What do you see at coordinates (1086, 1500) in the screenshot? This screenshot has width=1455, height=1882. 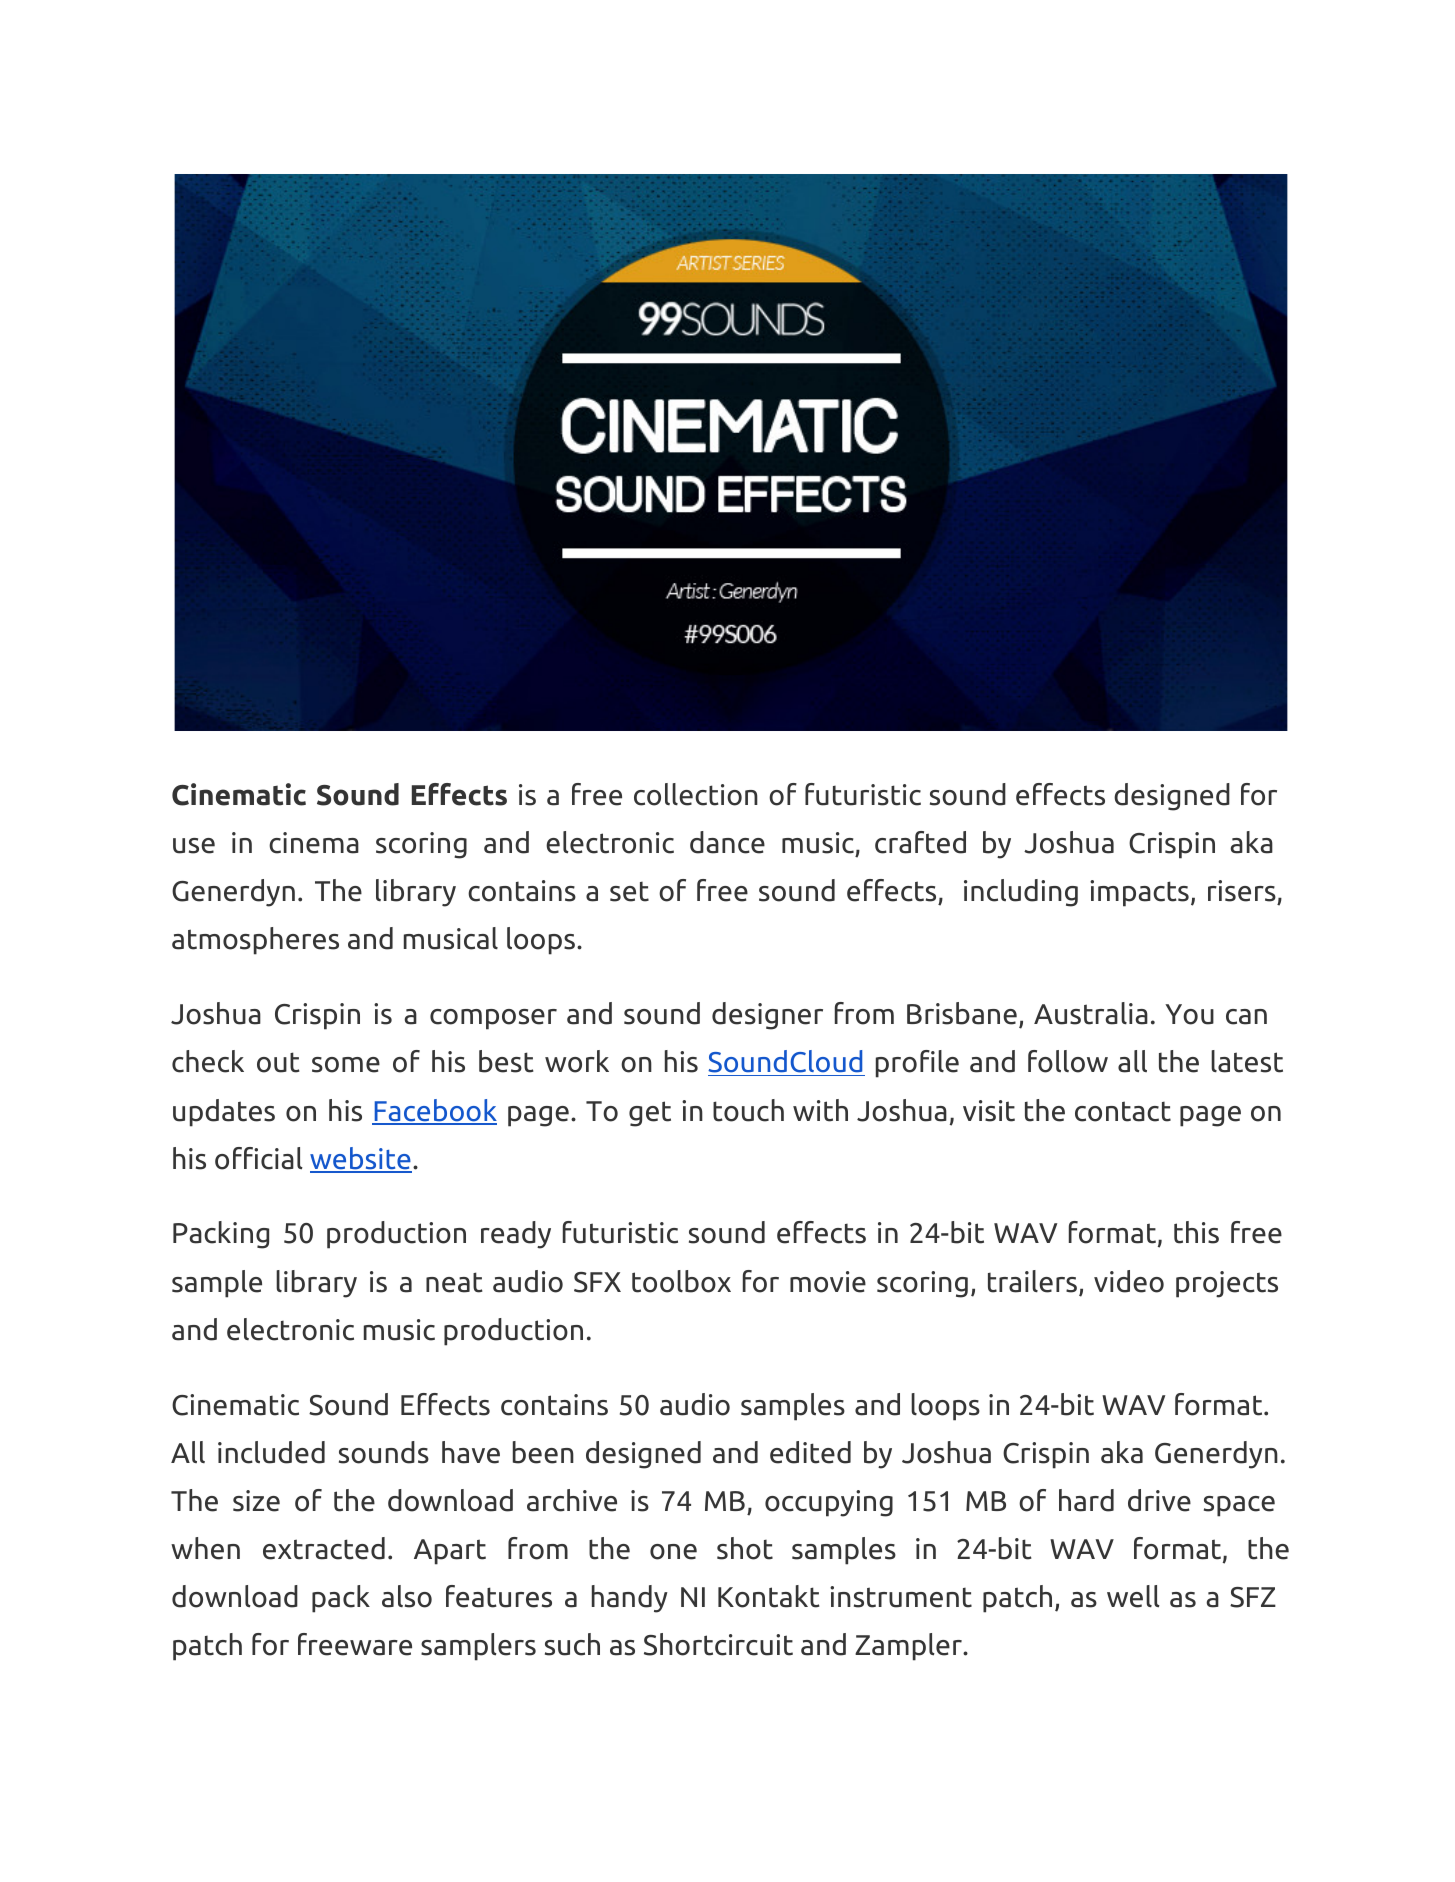 I see `hard` at bounding box center [1086, 1500].
